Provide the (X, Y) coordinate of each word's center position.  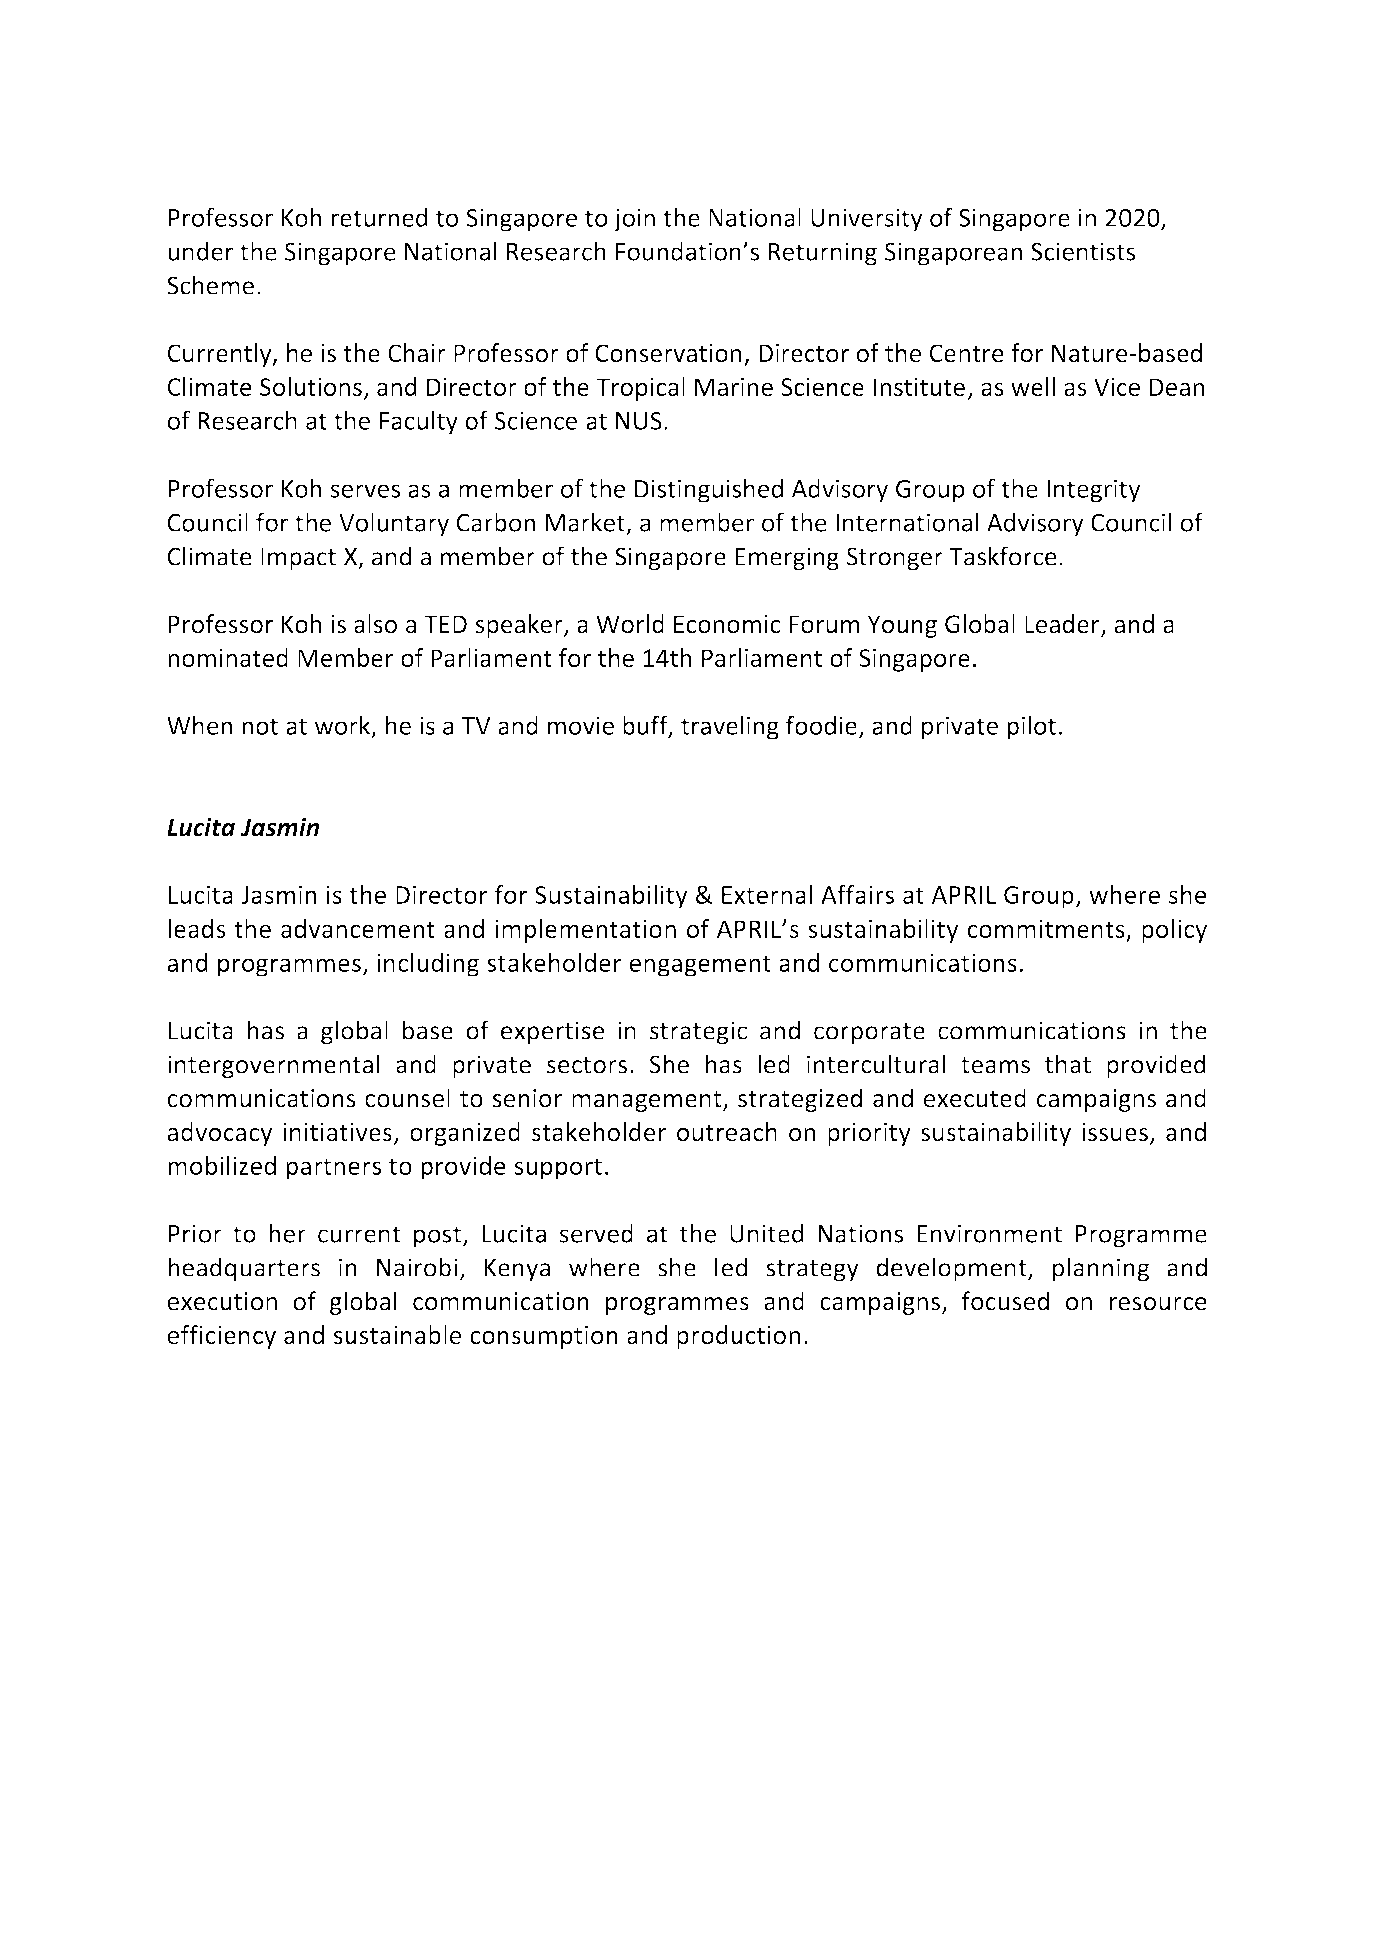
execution (222, 1301)
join (634, 220)
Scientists (1083, 251)
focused (1005, 1301)
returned (380, 217)
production (738, 1337)
